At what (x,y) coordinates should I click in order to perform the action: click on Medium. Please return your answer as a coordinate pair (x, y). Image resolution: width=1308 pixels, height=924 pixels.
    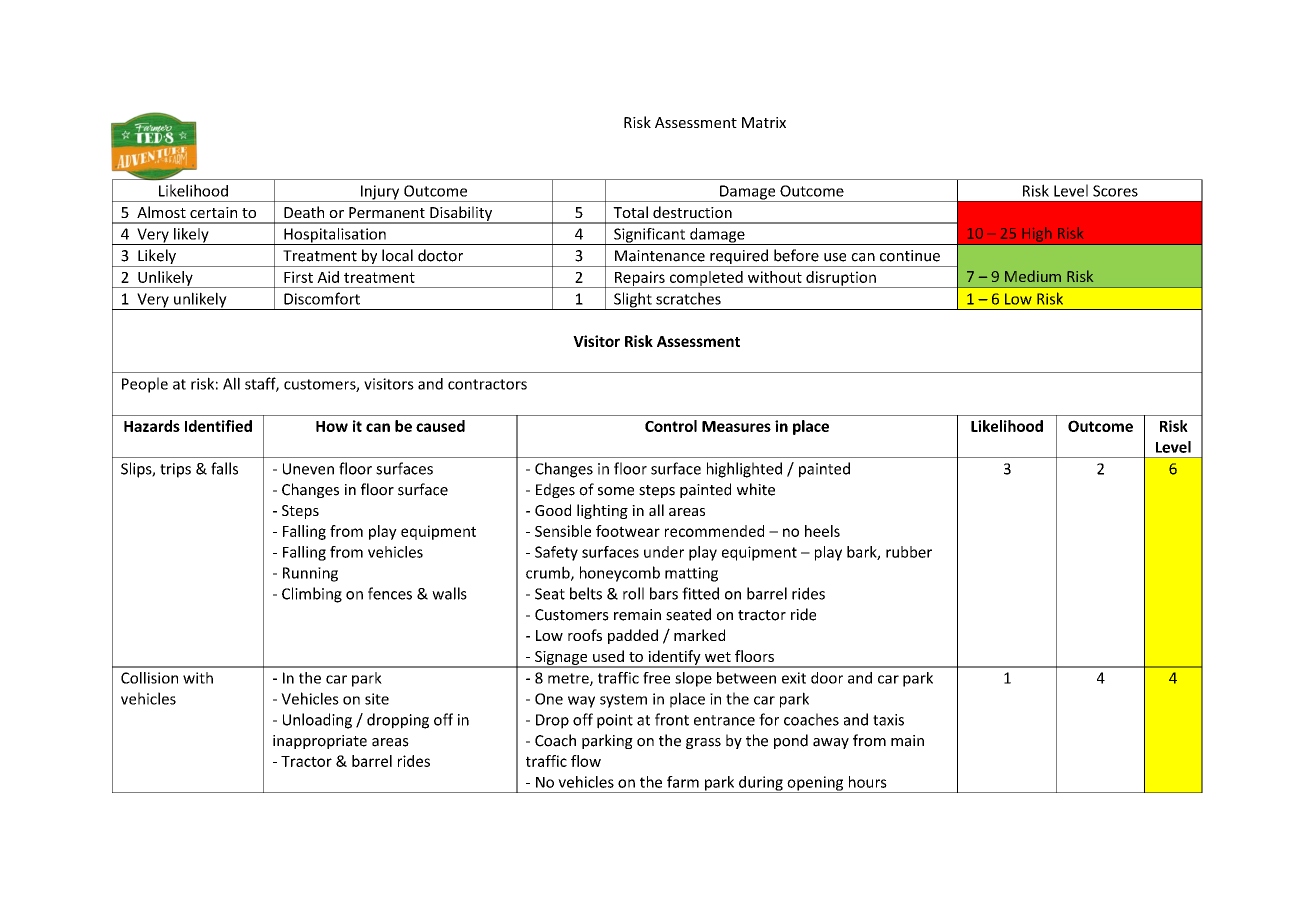
    Looking at the image, I should click on (1033, 276).
